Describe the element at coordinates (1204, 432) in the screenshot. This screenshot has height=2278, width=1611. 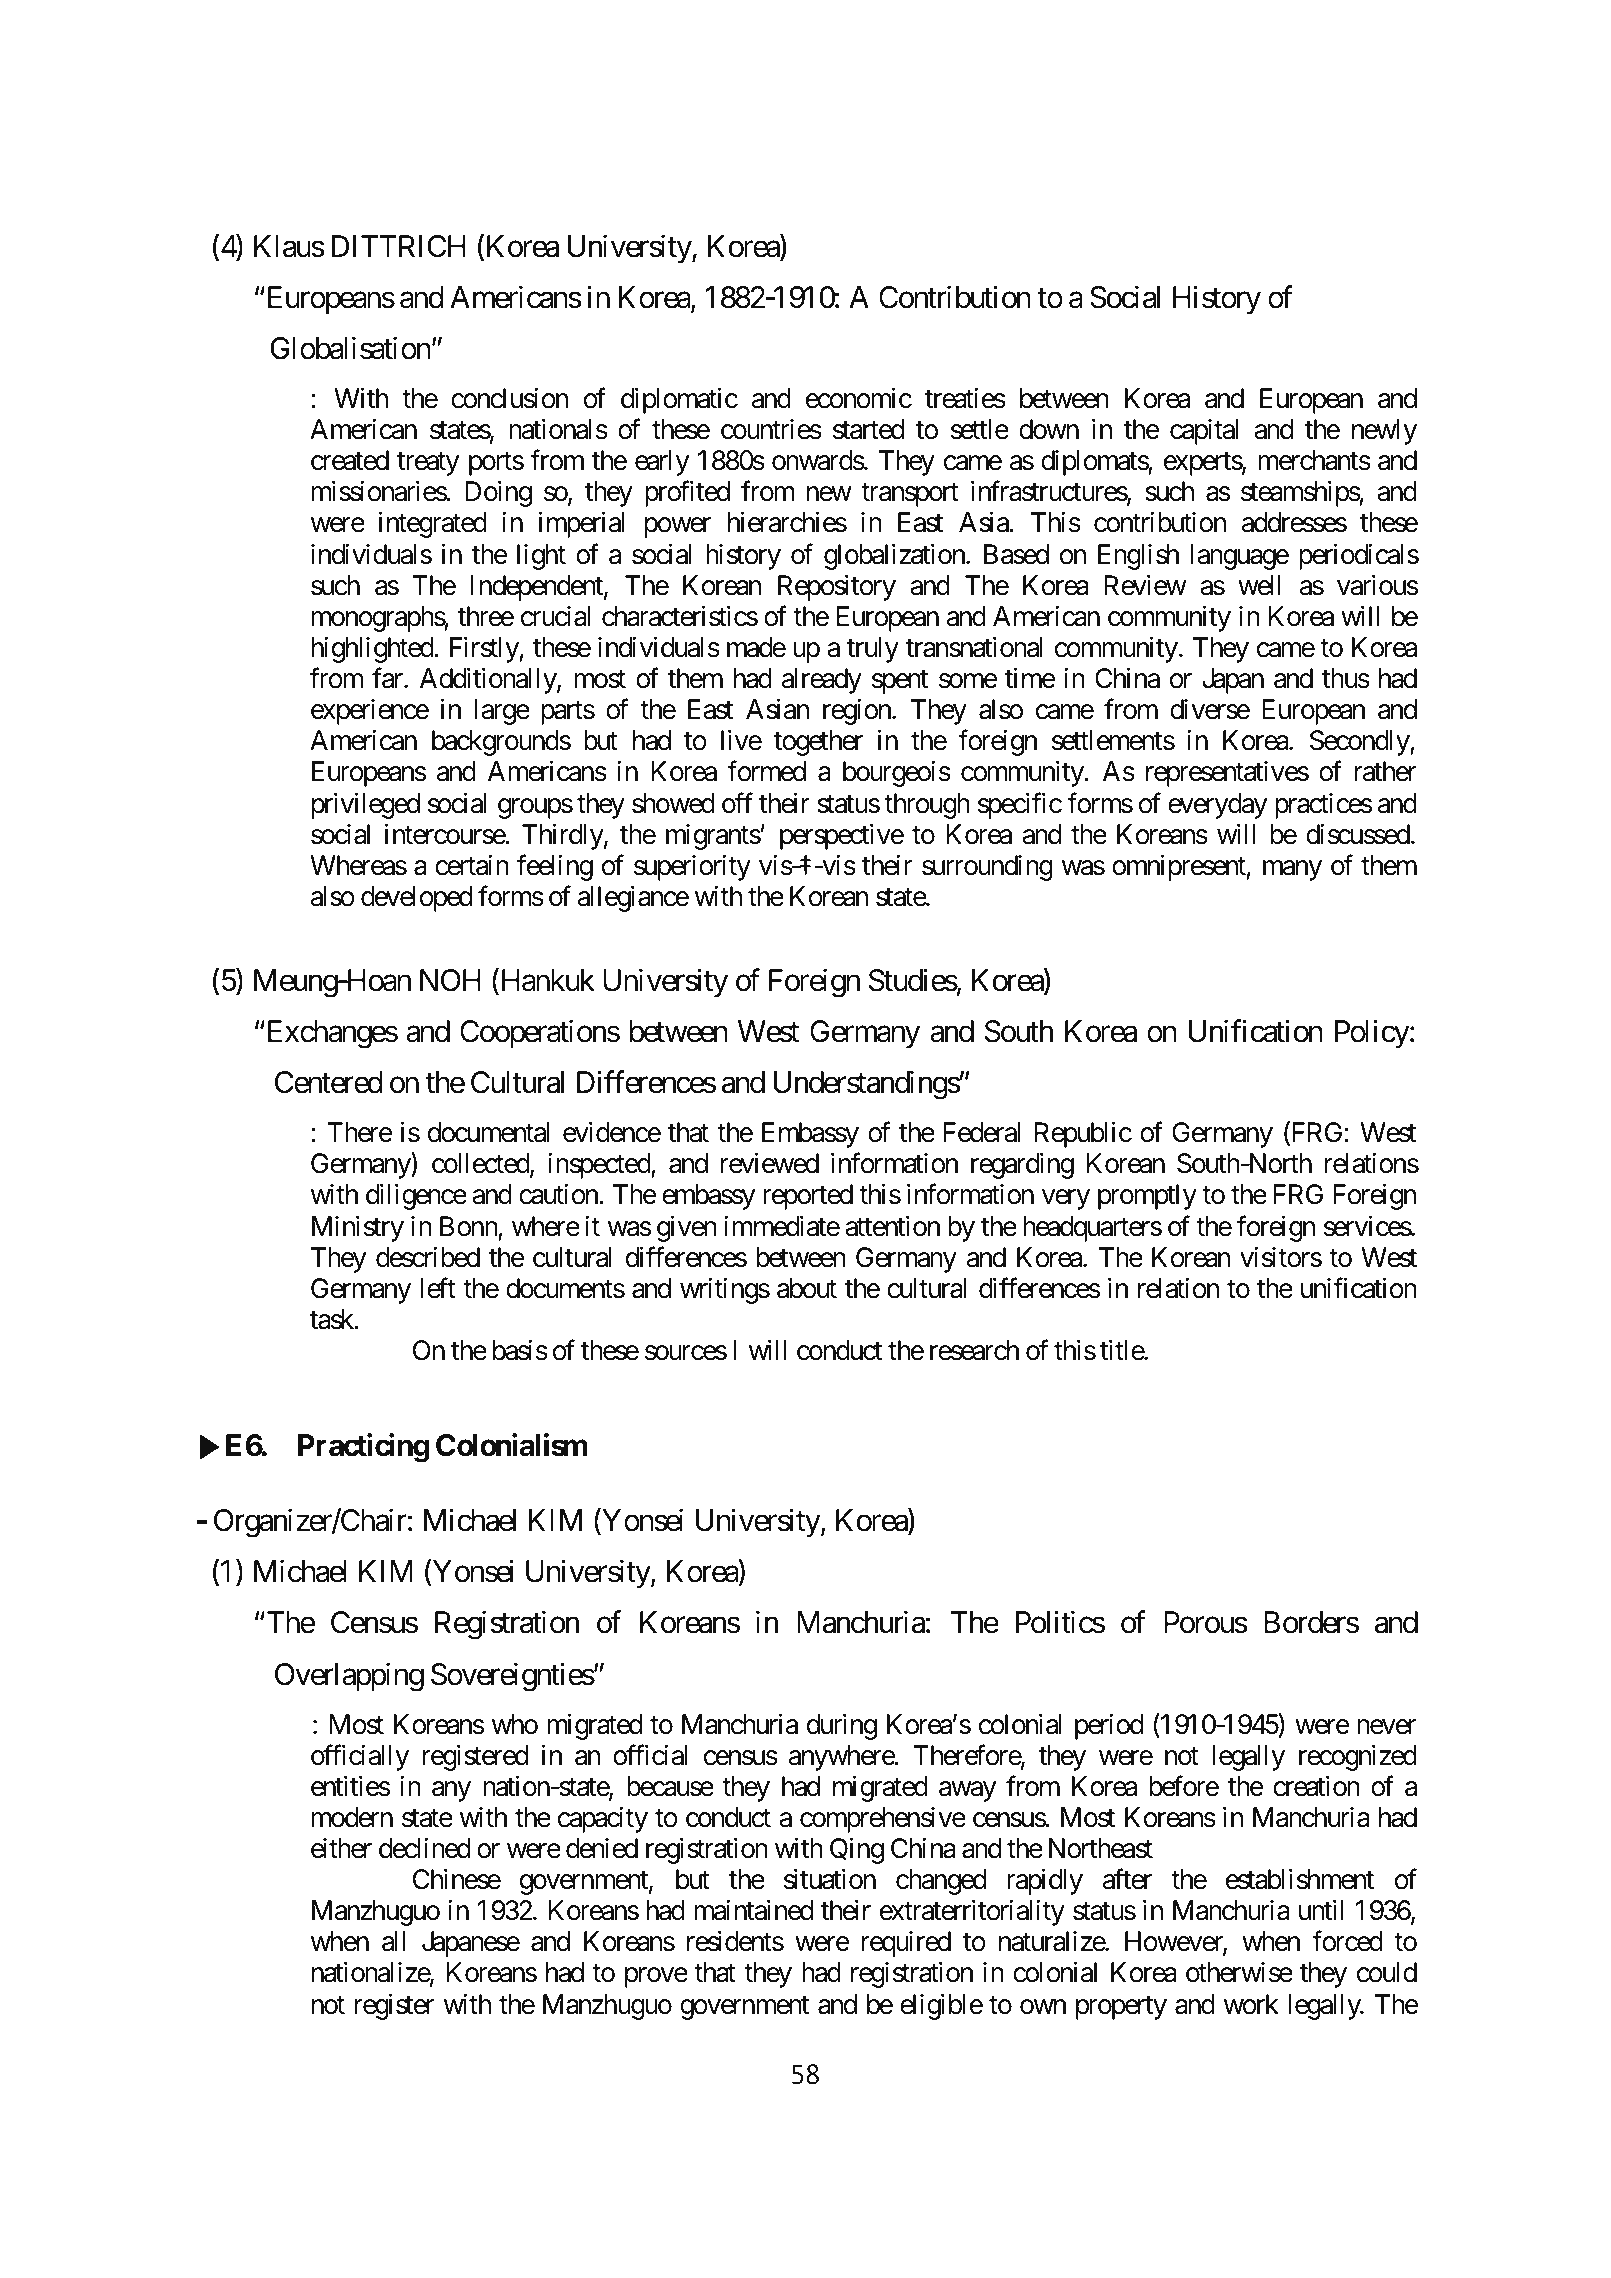
I see `capital` at that location.
